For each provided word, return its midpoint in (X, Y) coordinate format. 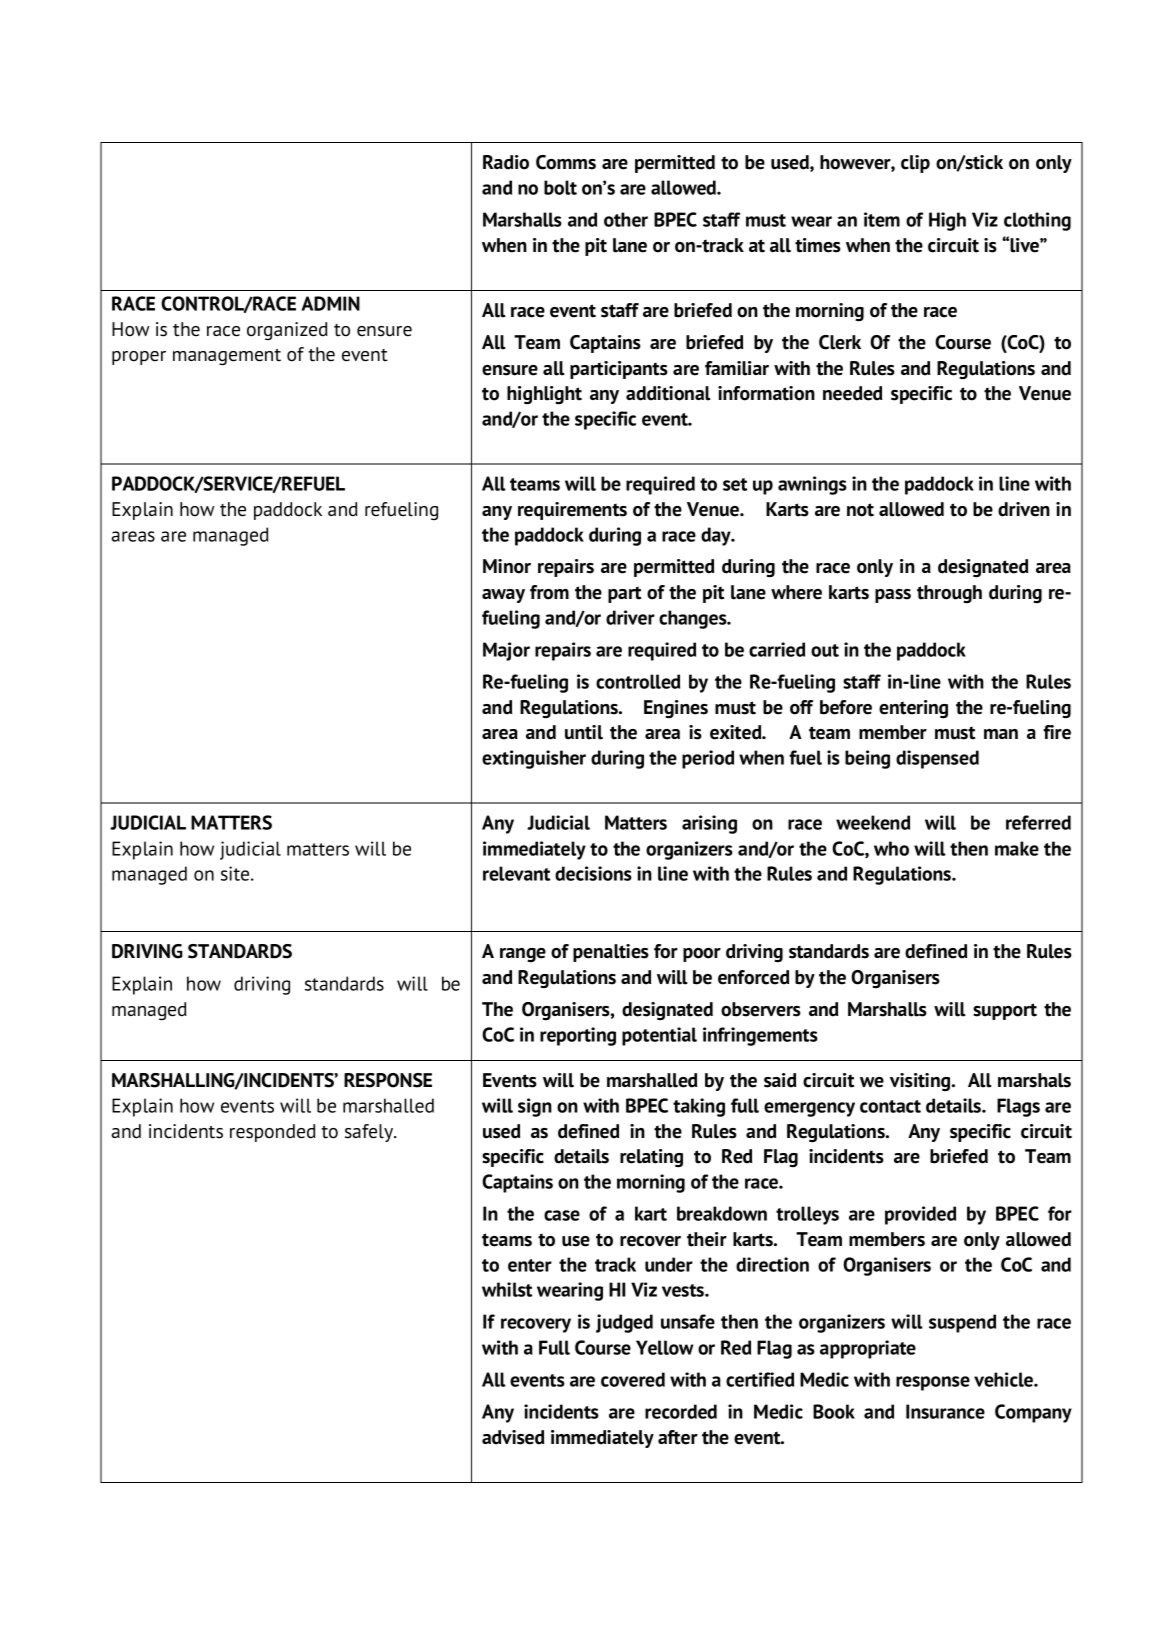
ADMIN (330, 303)
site (236, 873)
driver (630, 617)
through (949, 594)
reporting (578, 1036)
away (503, 596)
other (626, 219)
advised (513, 1437)
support (1005, 1011)
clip (915, 164)
